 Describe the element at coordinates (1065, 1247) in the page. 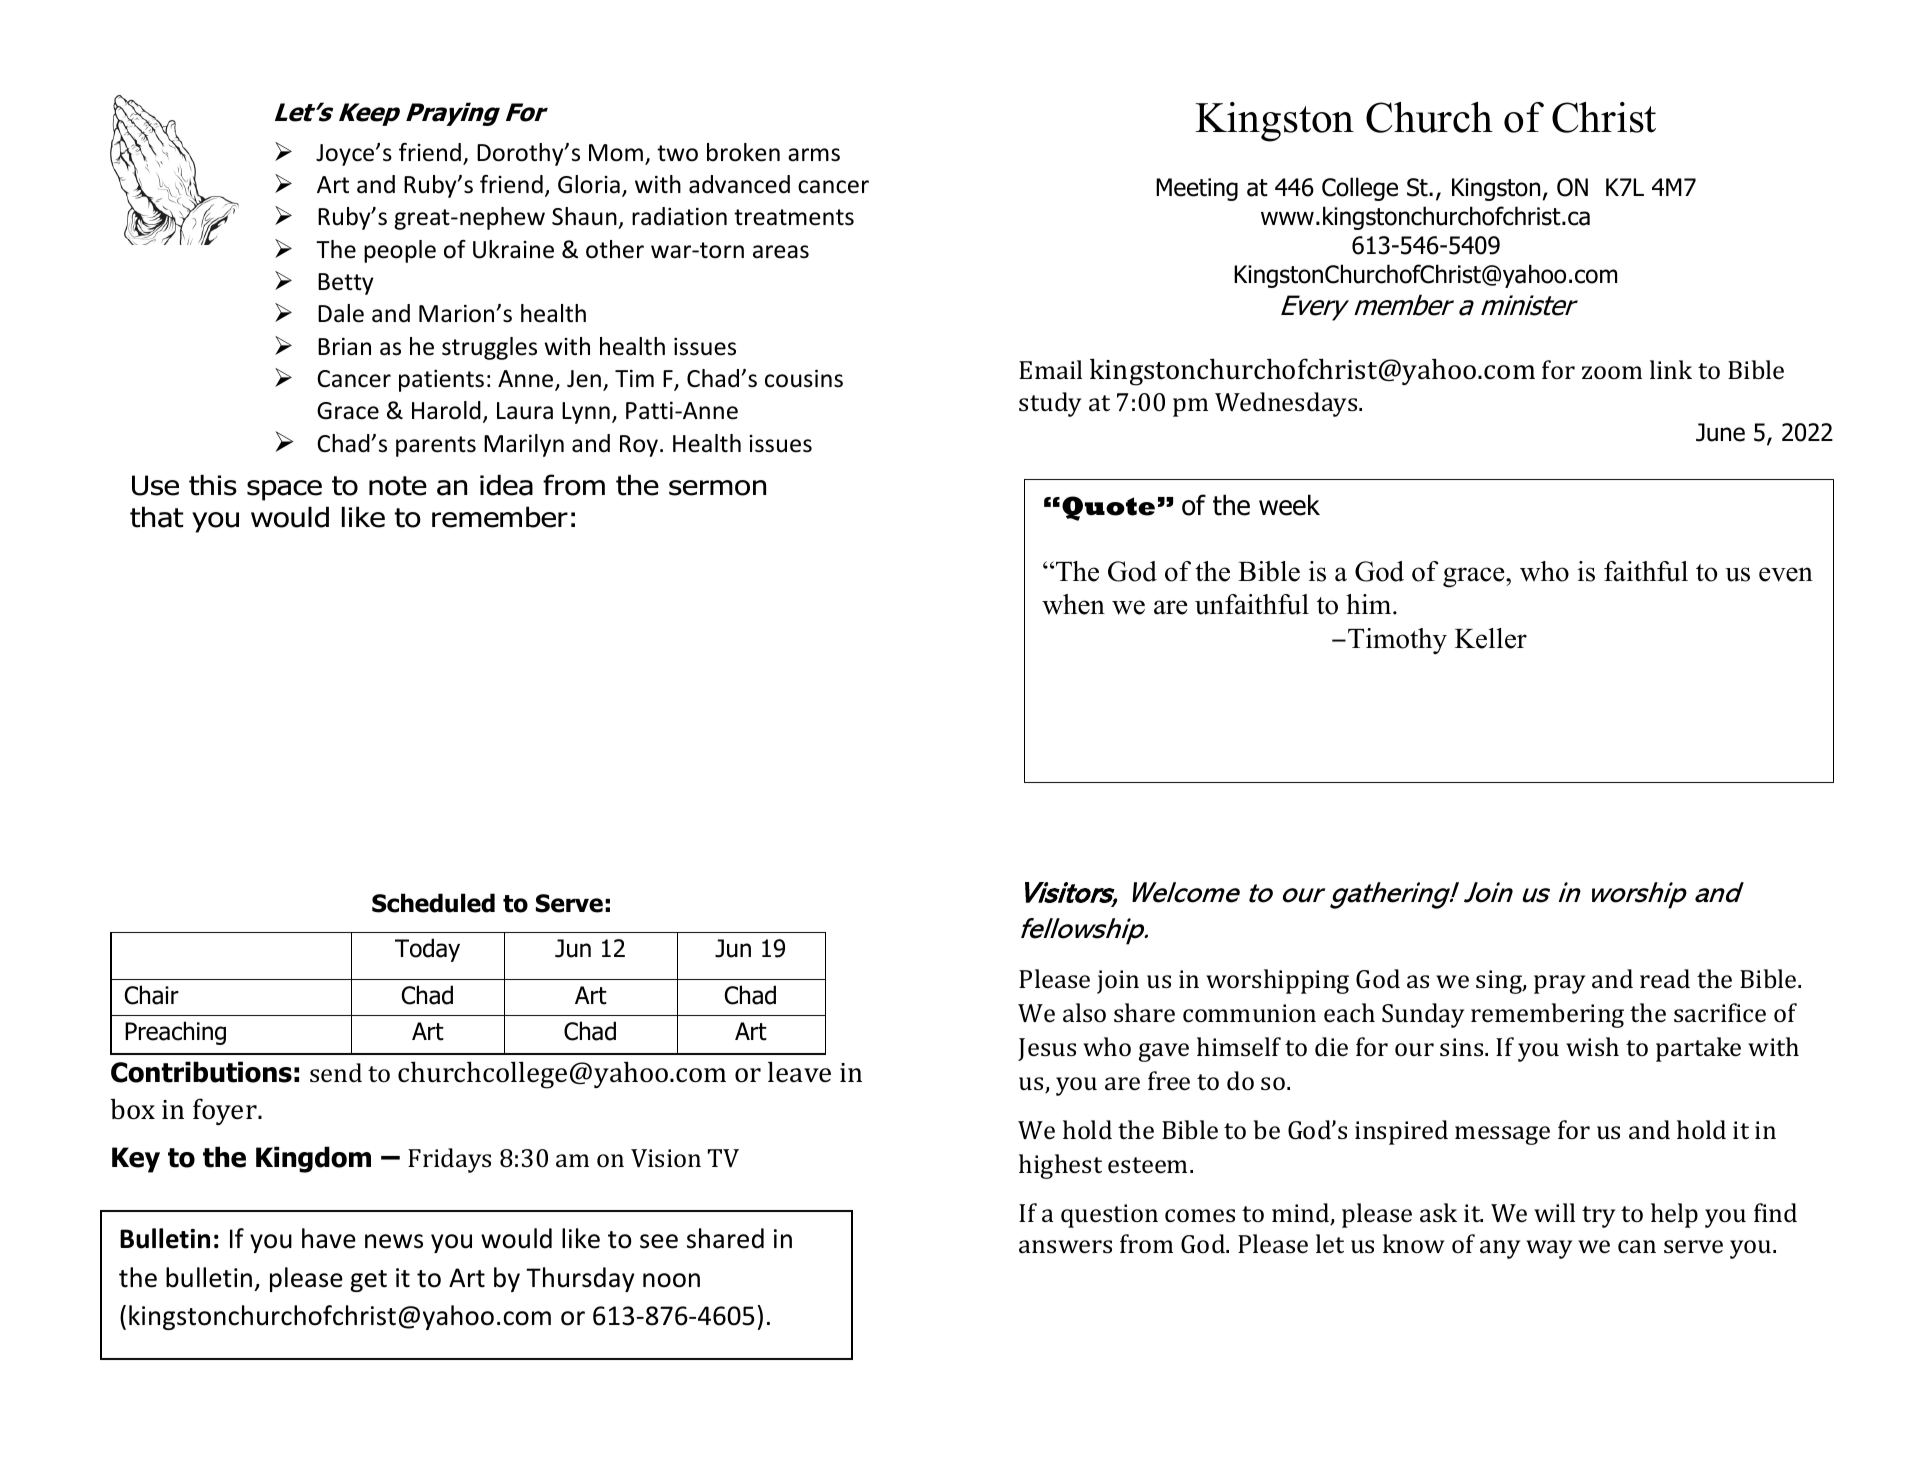

I see `answers` at that location.
